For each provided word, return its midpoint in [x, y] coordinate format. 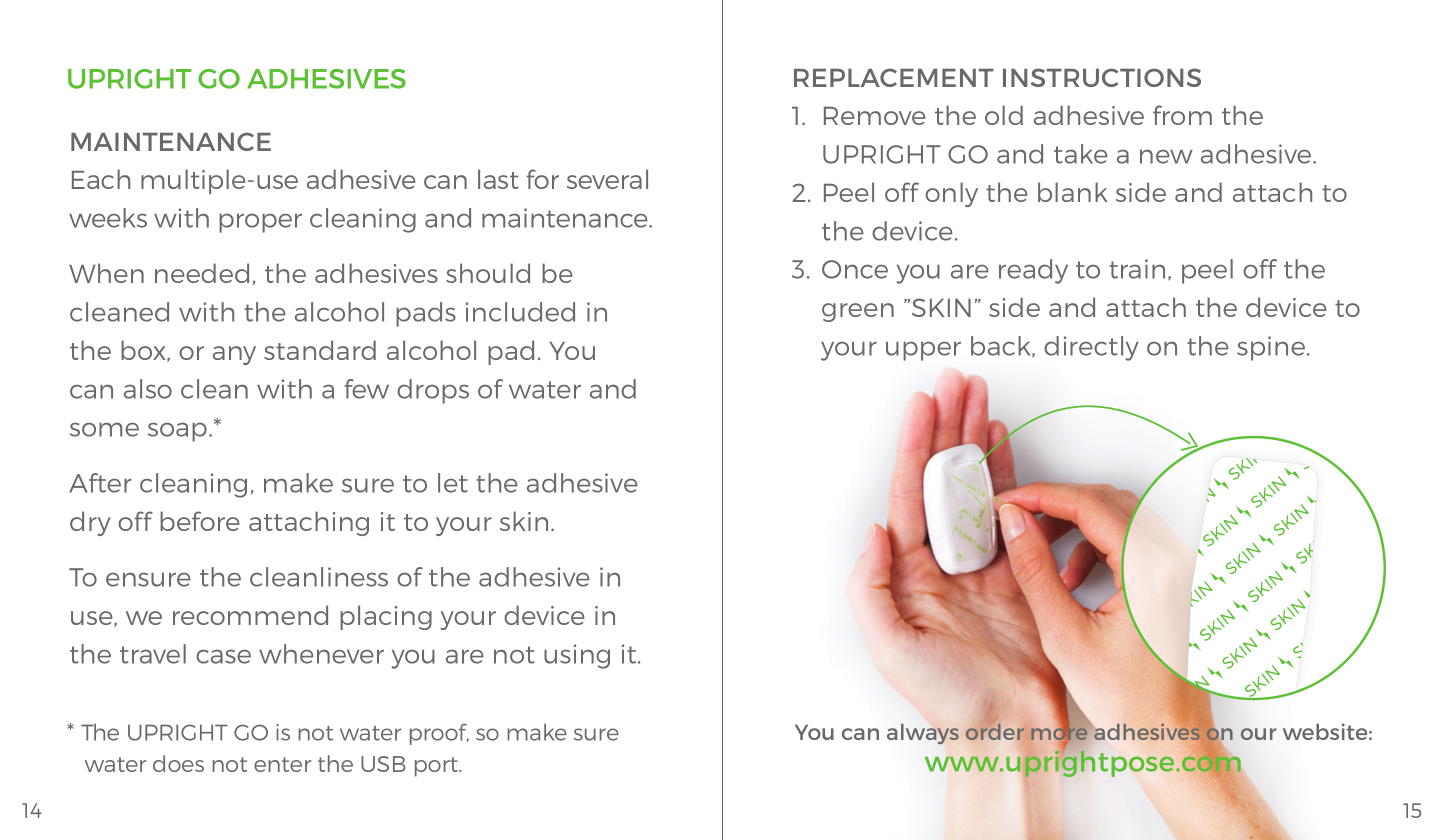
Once [855, 269]
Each [101, 179]
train [1137, 269]
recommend [250, 615]
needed [202, 273]
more [1059, 734]
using [577, 656]
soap [177, 432]
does [178, 763]
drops [433, 391]
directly [1091, 348]
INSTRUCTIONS [1102, 77]
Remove [875, 116]
